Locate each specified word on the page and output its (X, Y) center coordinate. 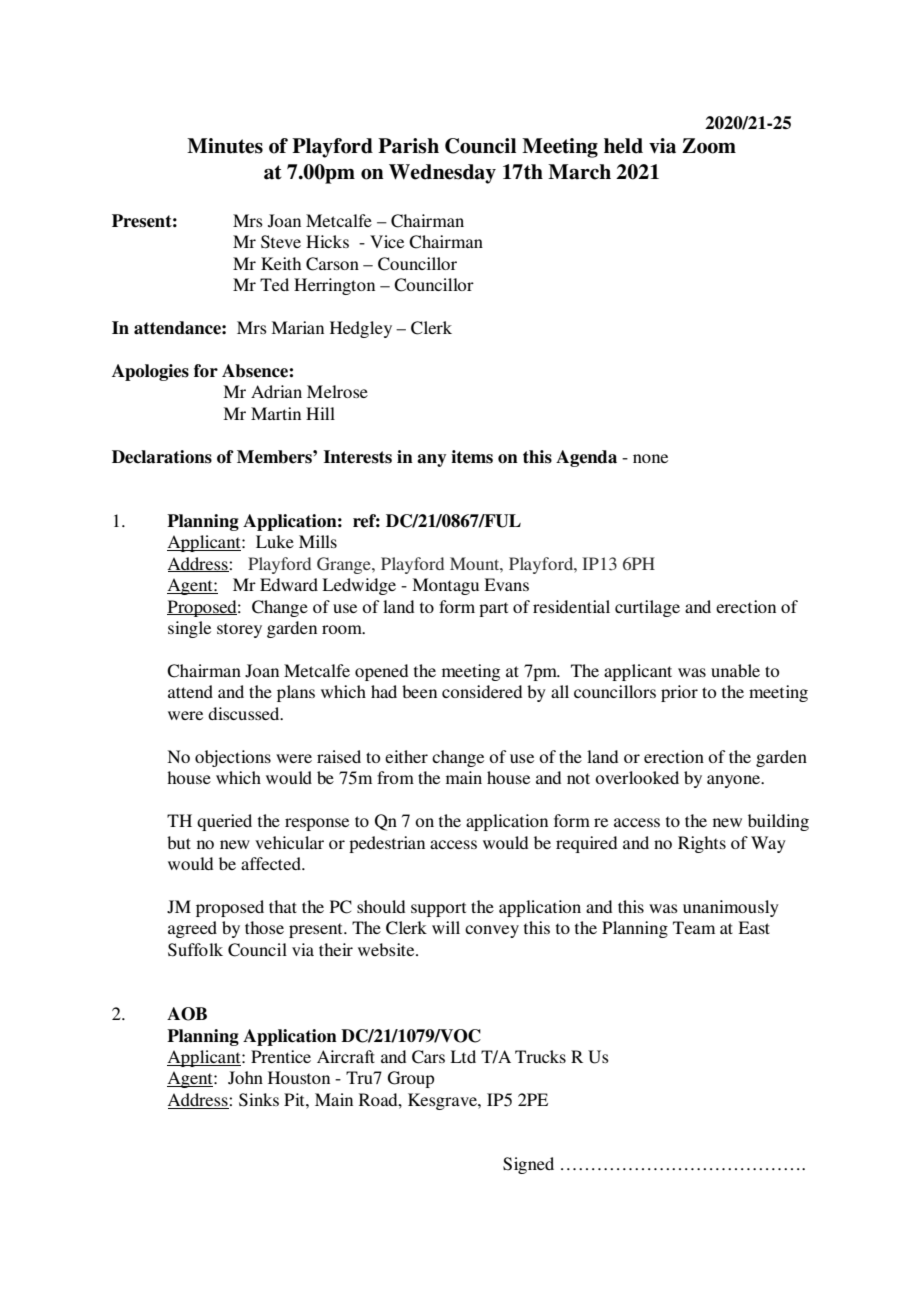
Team (694, 927)
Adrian (276, 391)
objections (233, 758)
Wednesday (442, 174)
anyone (735, 781)
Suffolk (195, 950)
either (406, 756)
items (472, 457)
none (650, 458)
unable (735, 670)
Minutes (225, 146)
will (446, 927)
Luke (275, 541)
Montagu (445, 586)
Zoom (709, 146)
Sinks (259, 1100)
